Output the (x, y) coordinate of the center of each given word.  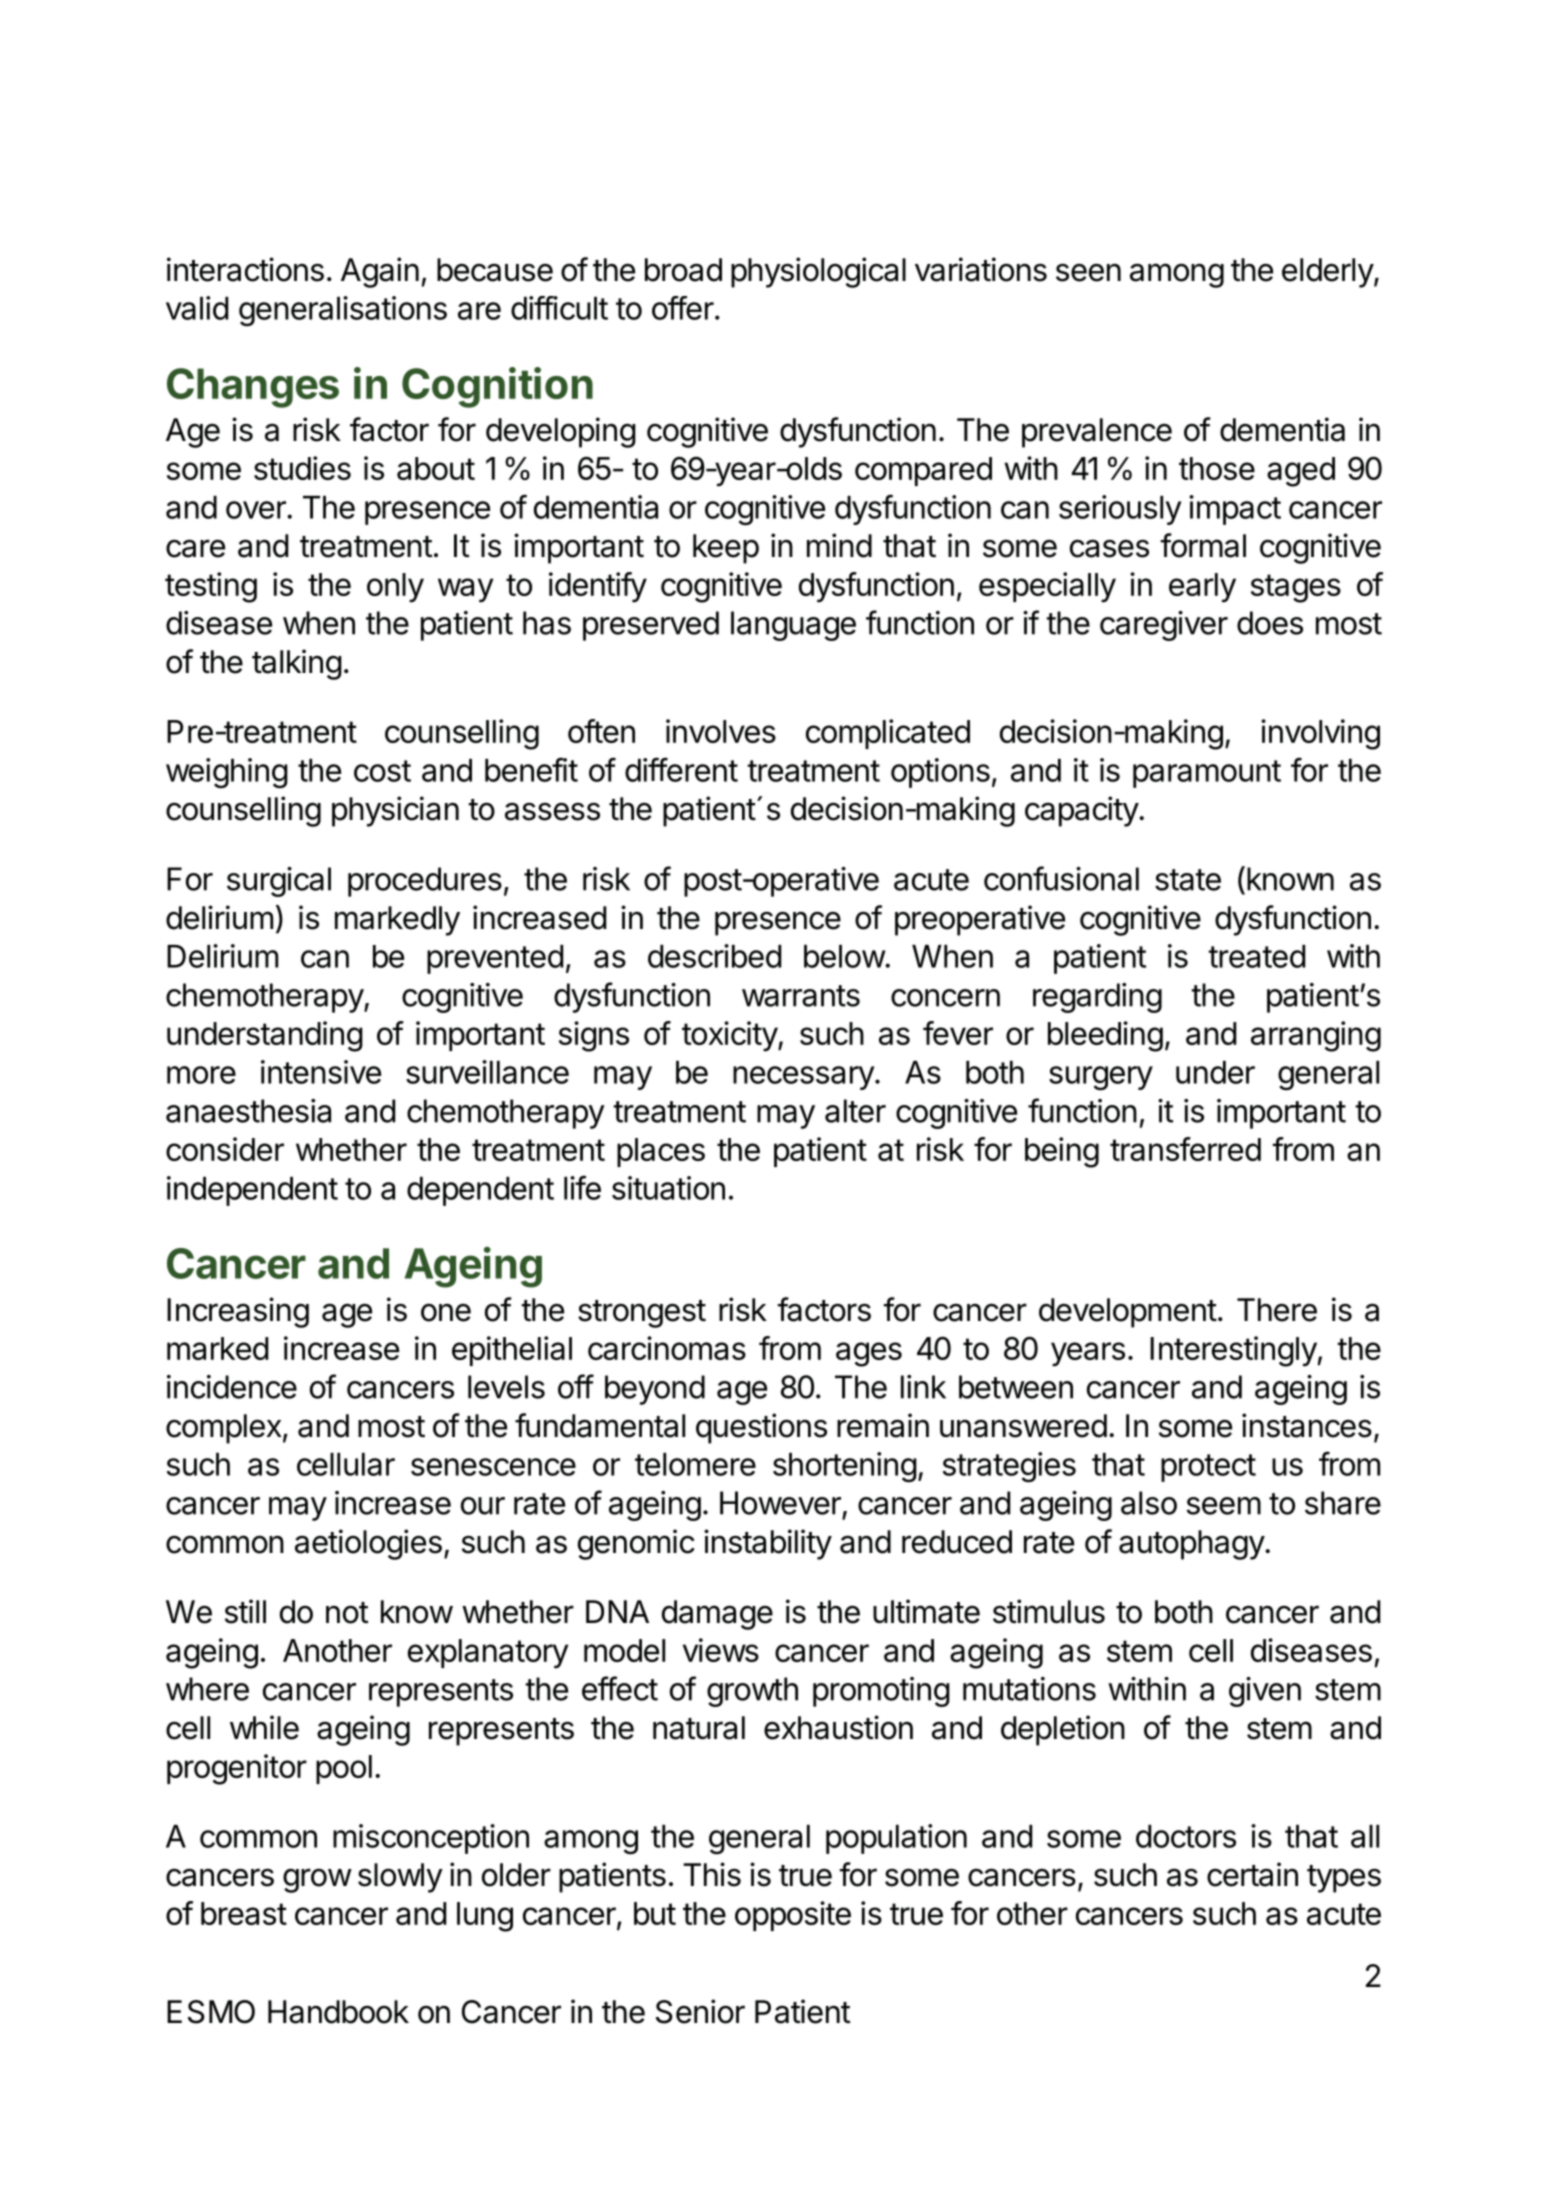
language (793, 626)
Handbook (338, 2012)
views (721, 1650)
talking (297, 664)
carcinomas (667, 1348)
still (245, 1611)
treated (1256, 956)
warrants (801, 996)
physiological (818, 272)
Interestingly (1233, 1351)
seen (1088, 272)
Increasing (238, 1312)
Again (380, 272)
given (1265, 1692)
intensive (321, 1072)
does (1270, 623)
